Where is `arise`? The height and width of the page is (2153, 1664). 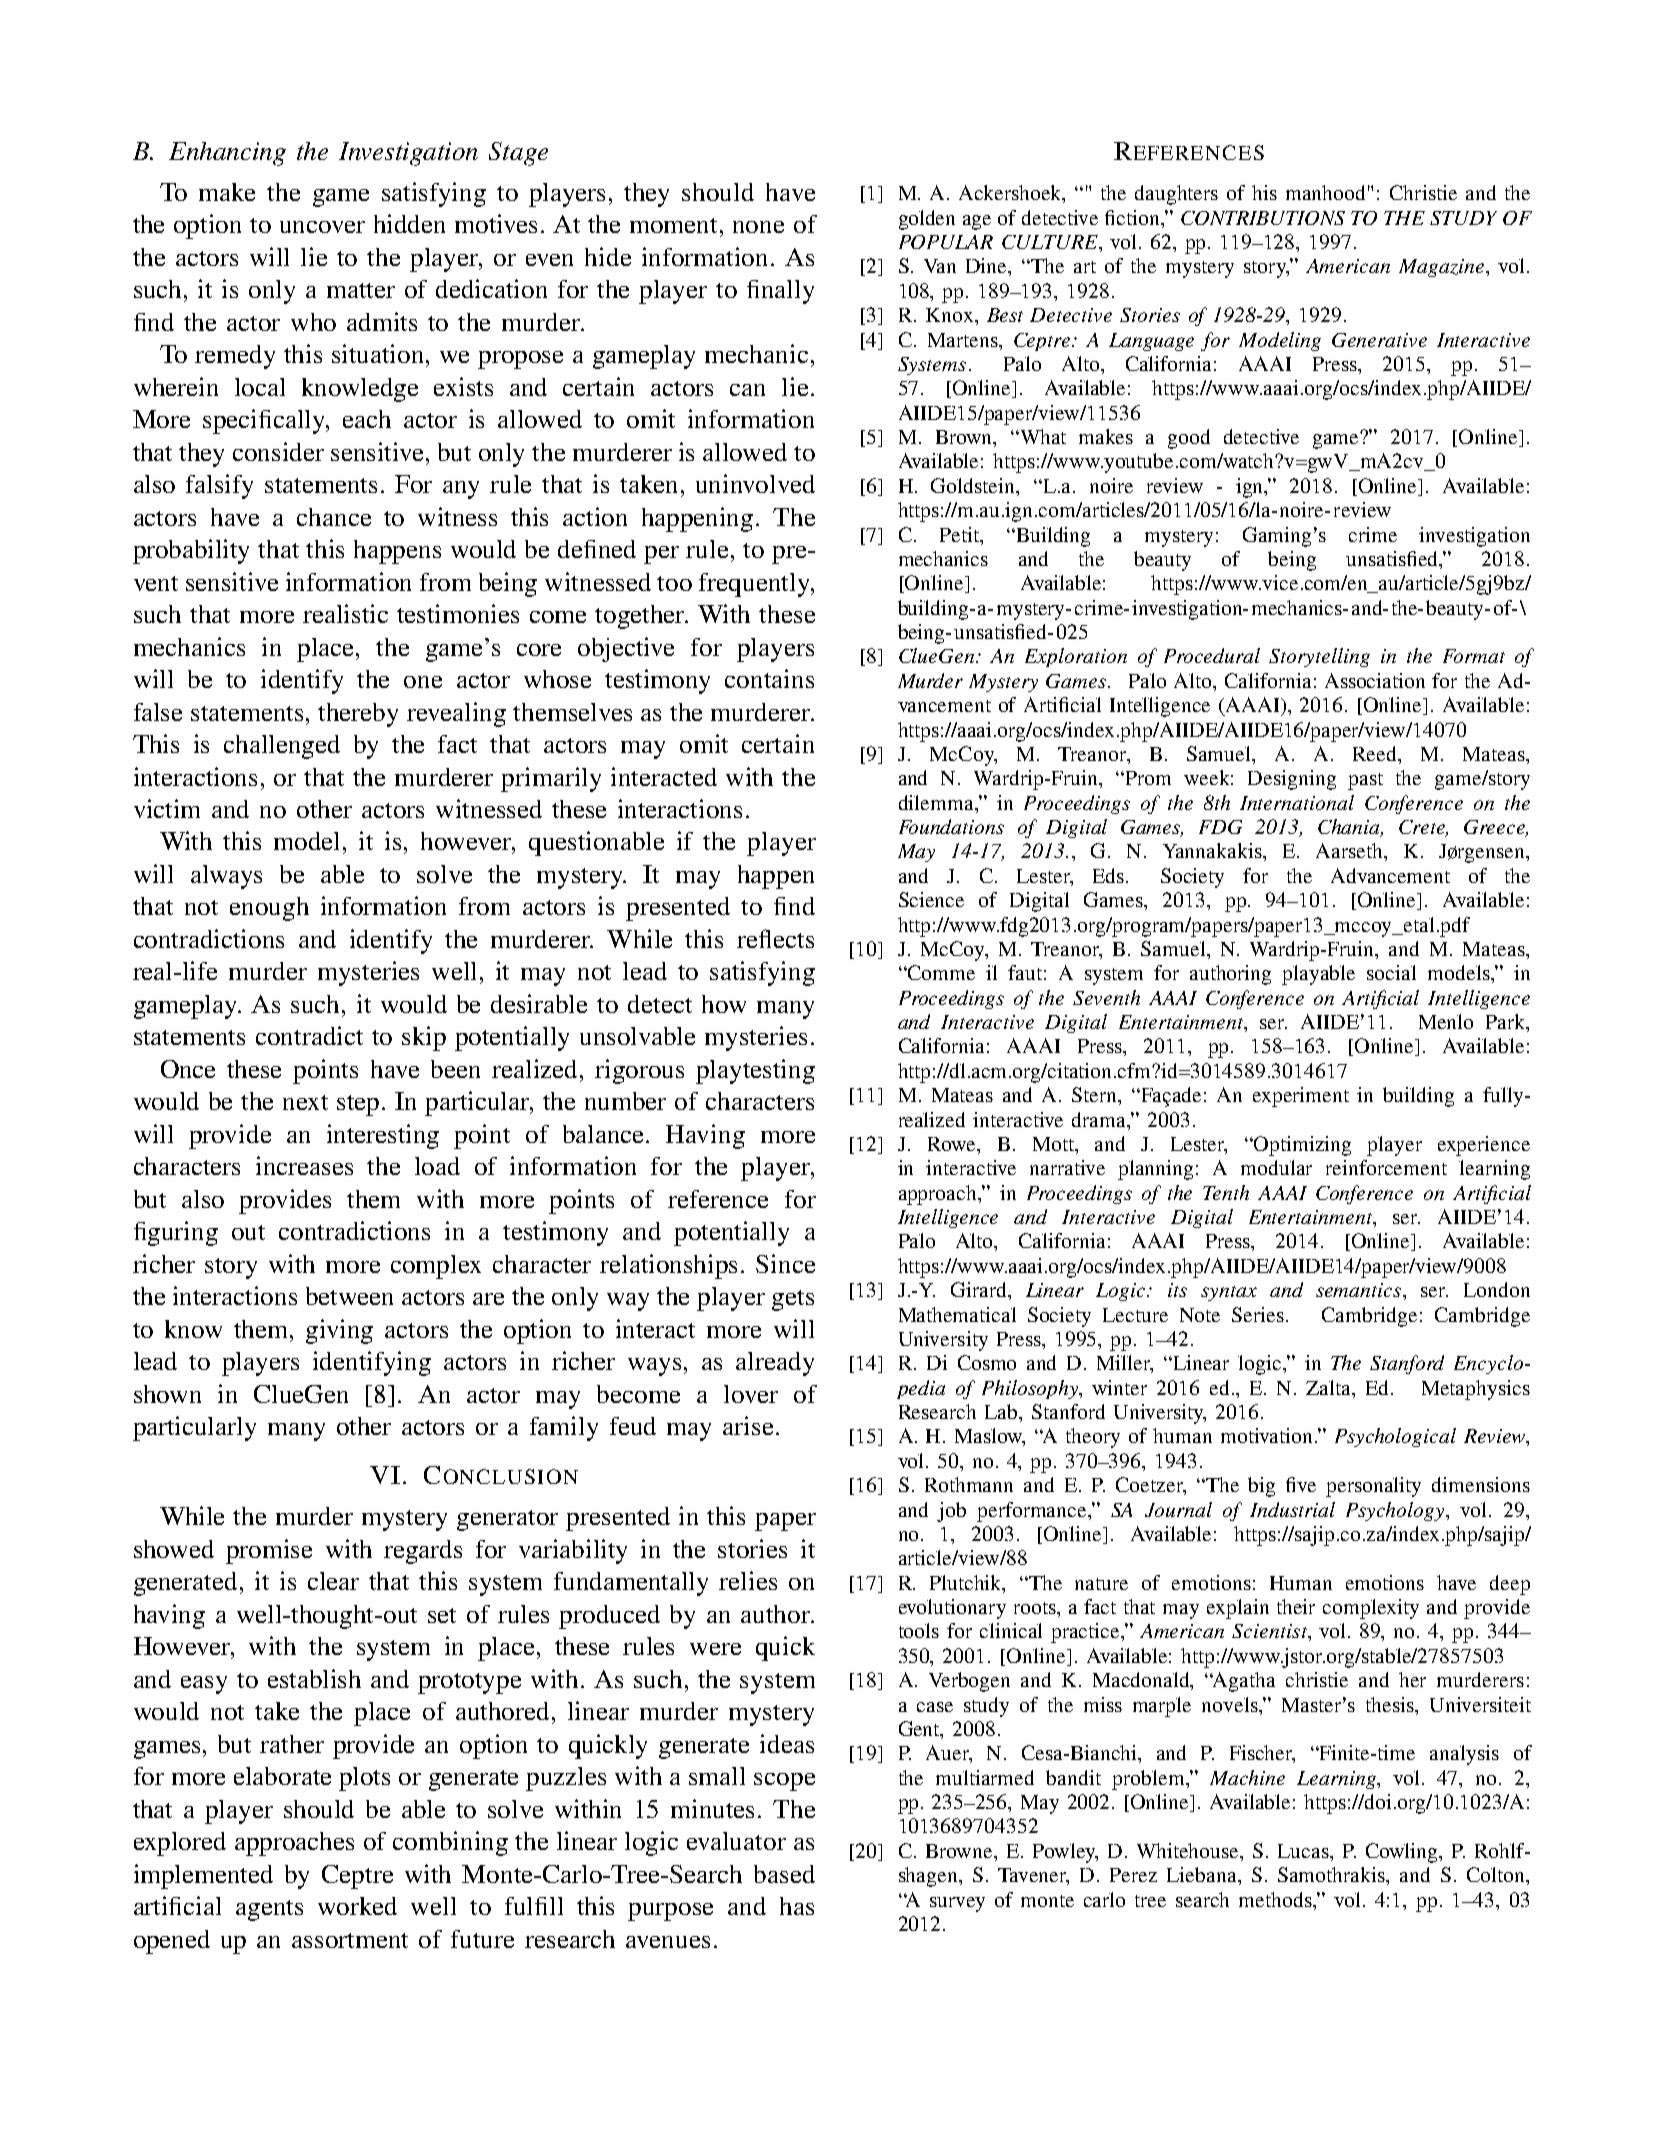 arise is located at coordinates (748, 1425).
